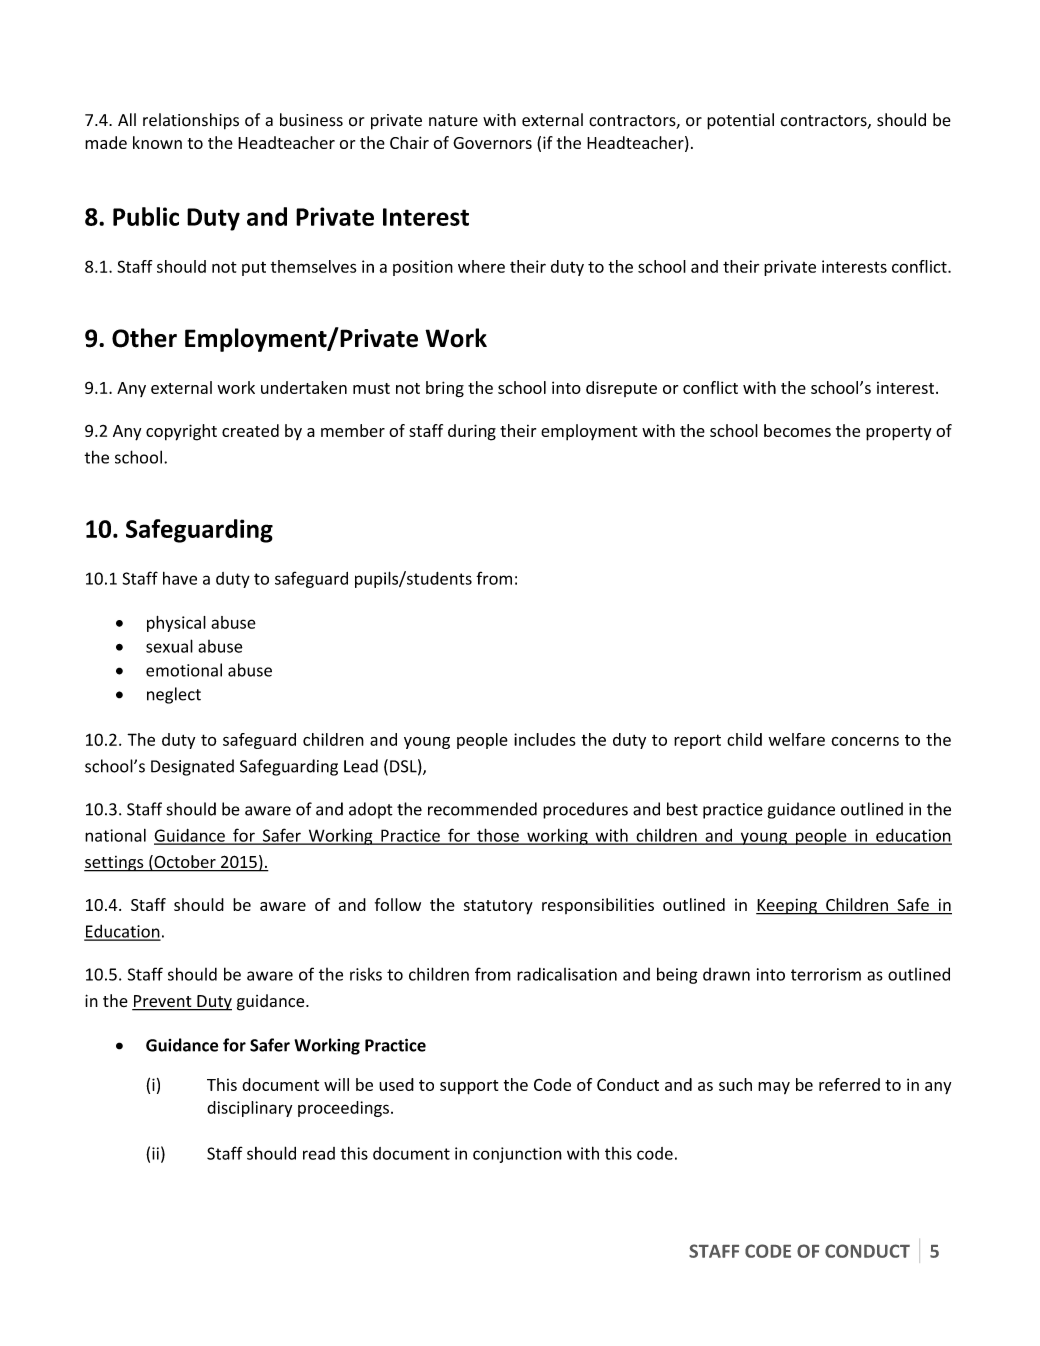  Describe the element at coordinates (774, 1088) in the screenshot. I see `may` at that location.
